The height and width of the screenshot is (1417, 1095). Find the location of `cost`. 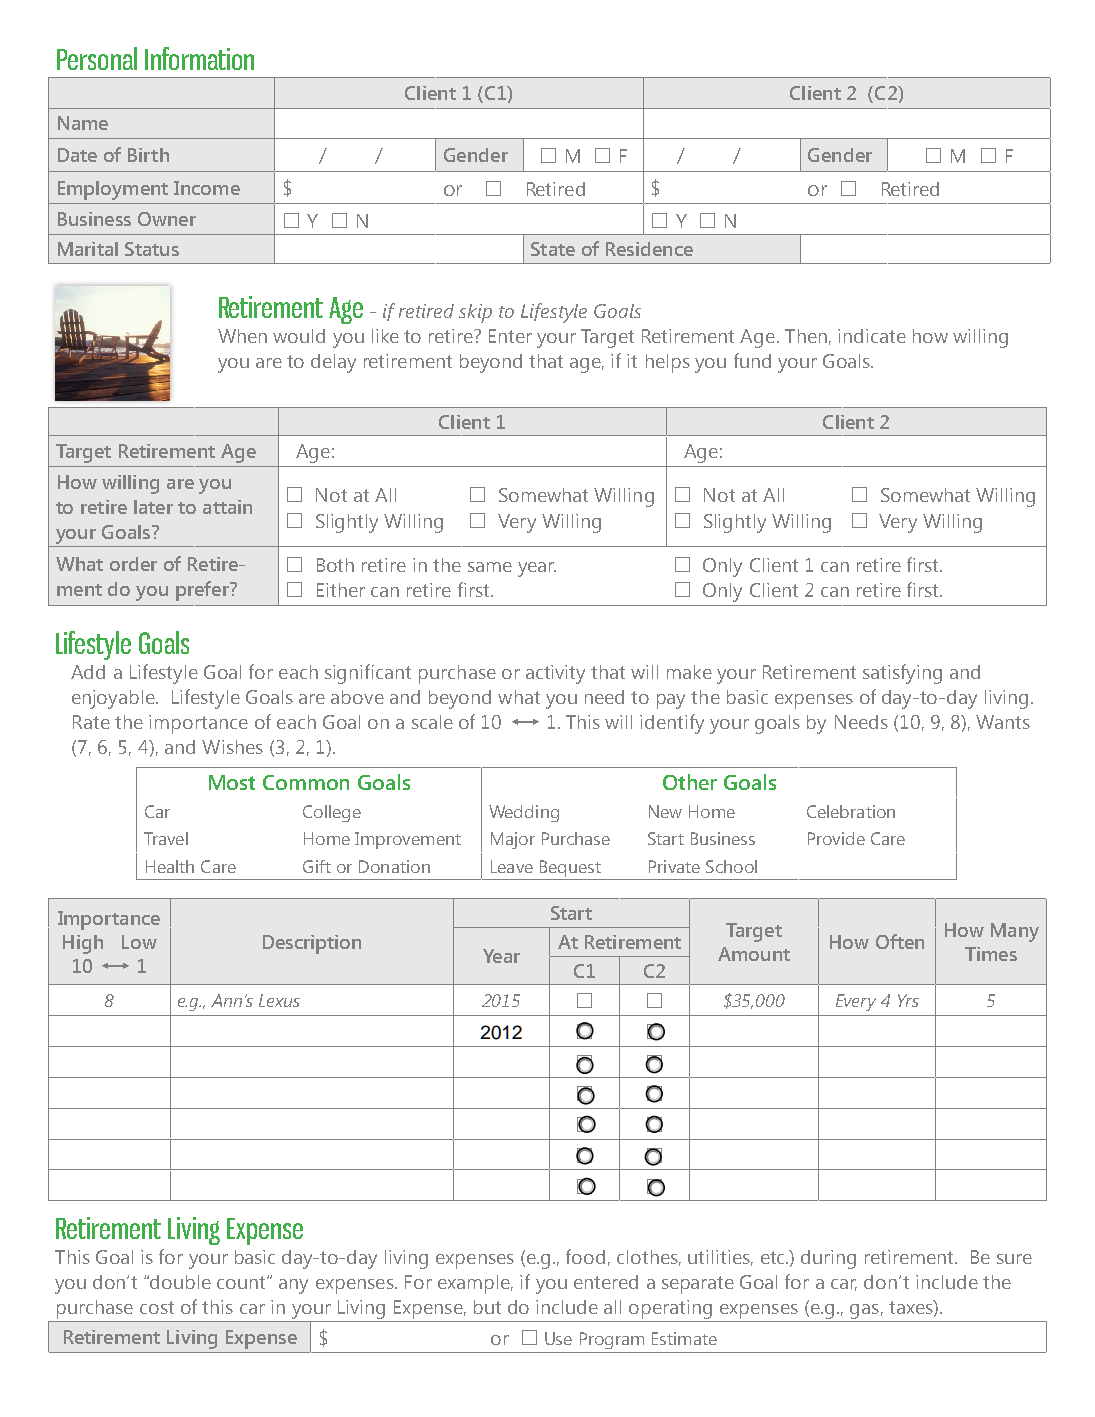

cost is located at coordinates (157, 1307).
